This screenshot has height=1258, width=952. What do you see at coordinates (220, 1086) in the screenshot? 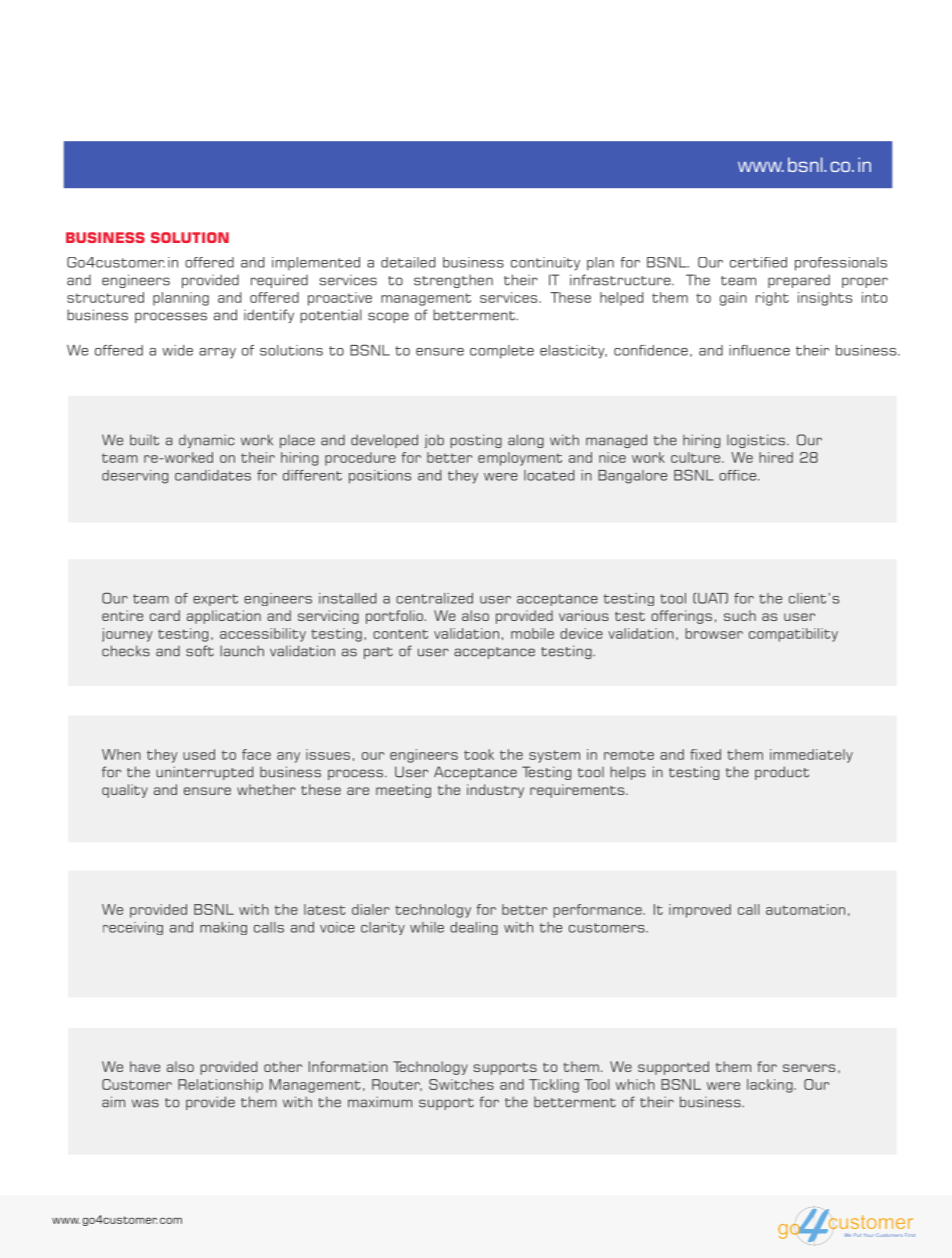
I see `Relationship` at bounding box center [220, 1086].
